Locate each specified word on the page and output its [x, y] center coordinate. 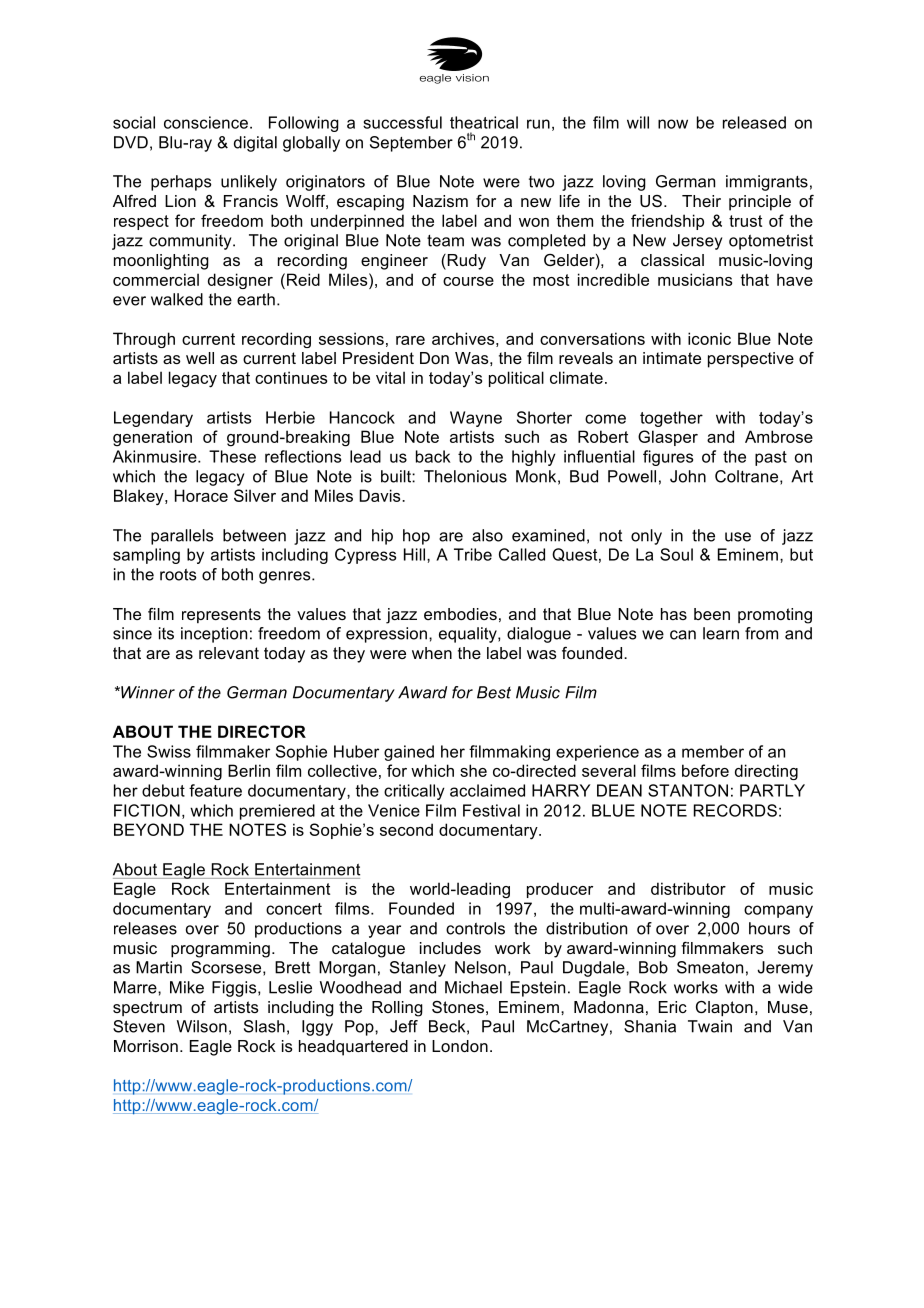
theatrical [484, 122]
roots [178, 575]
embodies [460, 614]
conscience [206, 122]
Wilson [202, 1026]
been [712, 614]
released [754, 122]
